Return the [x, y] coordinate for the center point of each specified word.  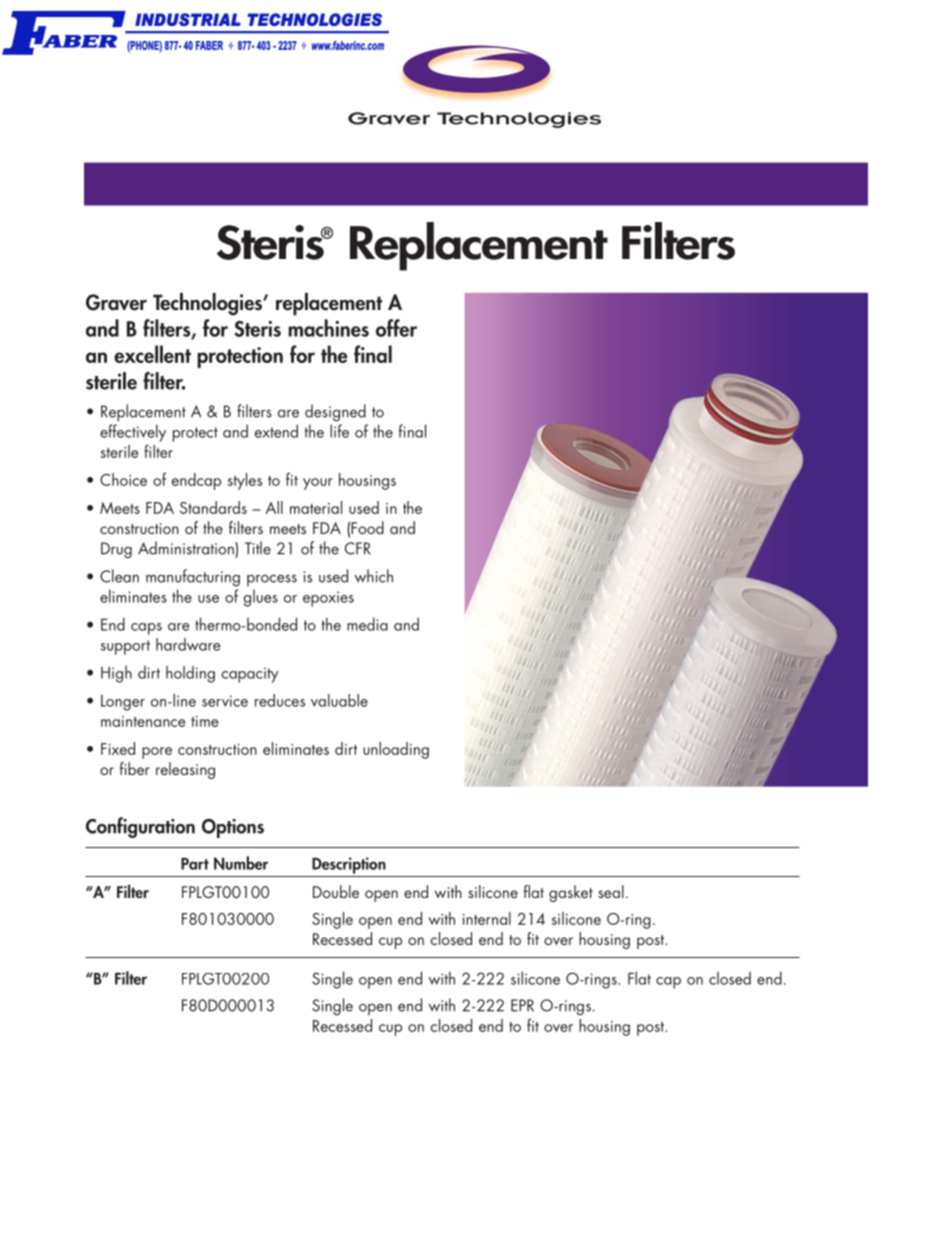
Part [195, 863]
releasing [185, 770]
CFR [357, 548]
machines [328, 328]
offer [396, 328]
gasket [571, 893]
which [374, 576]
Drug [116, 550]
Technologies [209, 304]
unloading [396, 750]
